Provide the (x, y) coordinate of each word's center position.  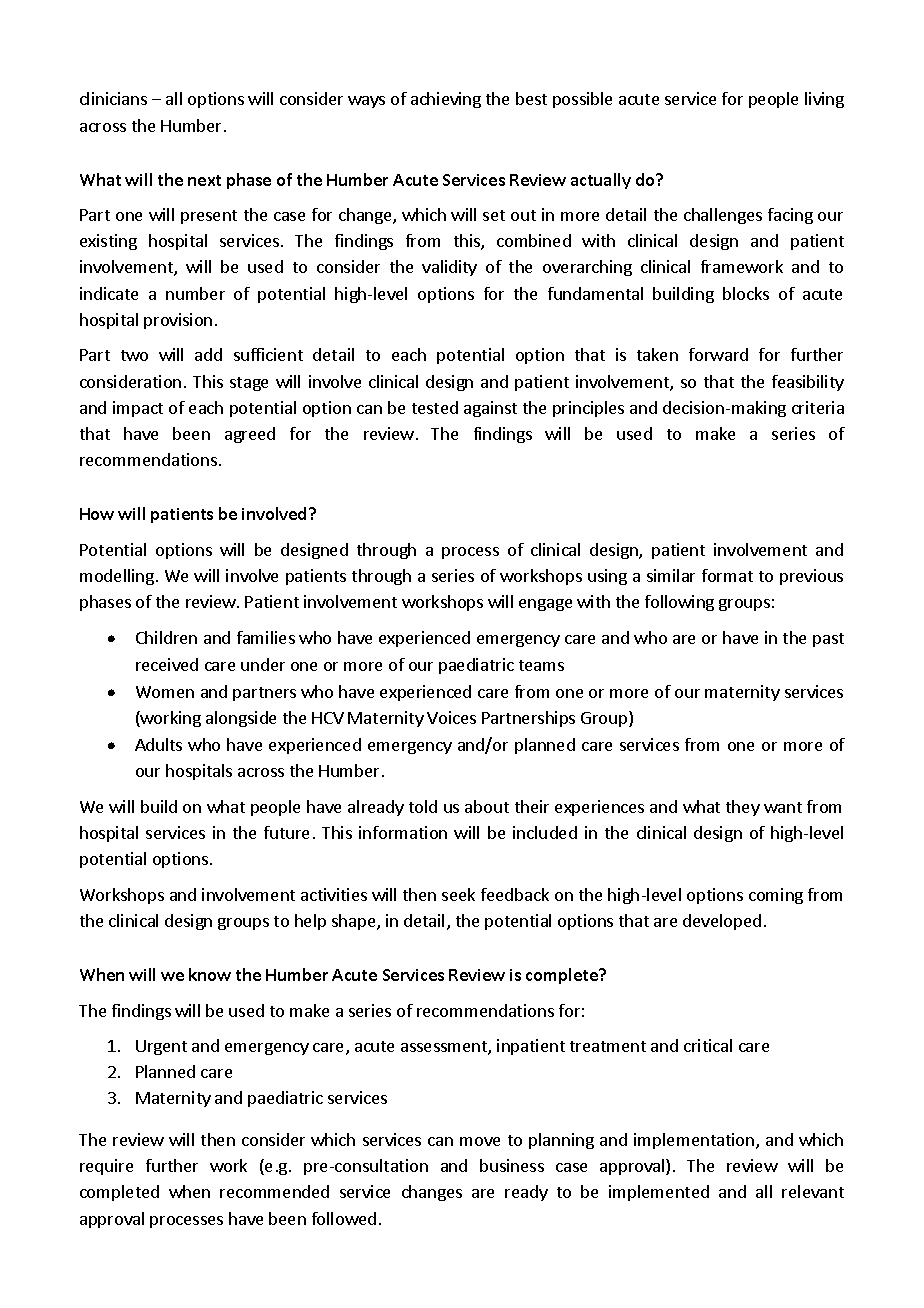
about (487, 806)
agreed (250, 435)
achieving (446, 100)
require (106, 1167)
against (490, 409)
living (824, 100)
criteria (818, 407)
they (743, 808)
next (204, 180)
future (286, 832)
